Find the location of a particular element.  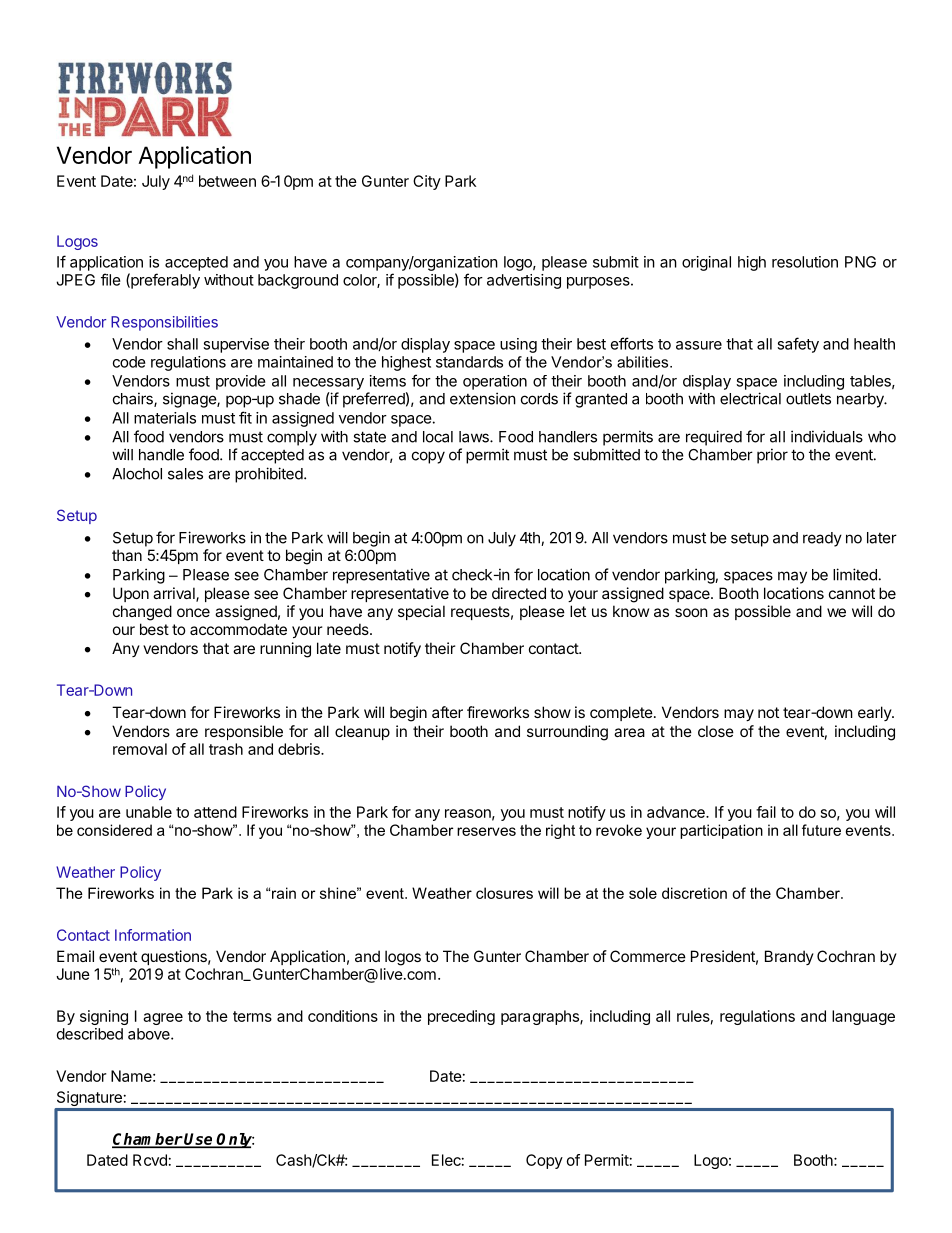

closures is located at coordinates (504, 893).
